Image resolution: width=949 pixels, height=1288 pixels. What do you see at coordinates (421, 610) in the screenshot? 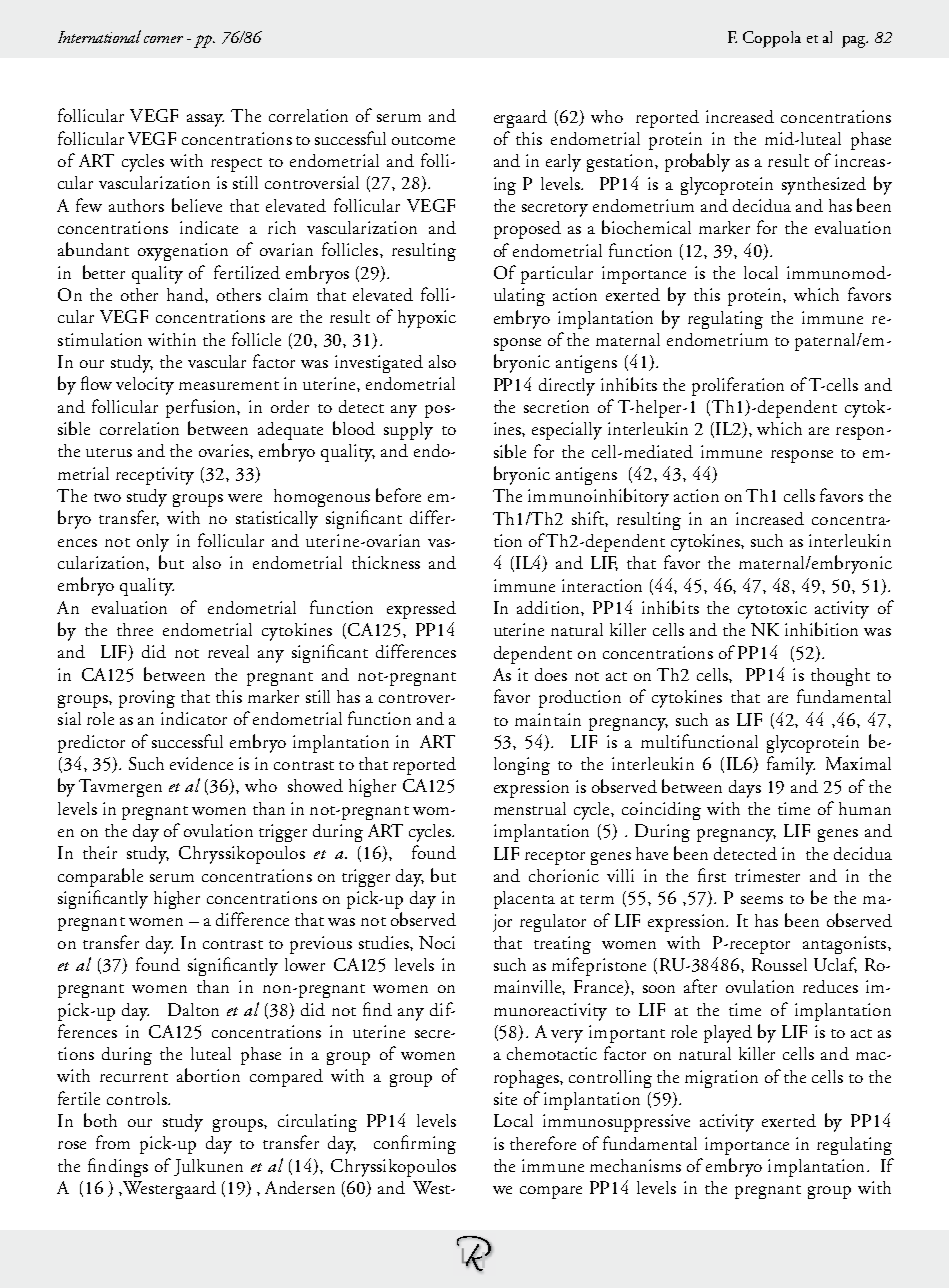
I see `expressed` at bounding box center [421, 610].
